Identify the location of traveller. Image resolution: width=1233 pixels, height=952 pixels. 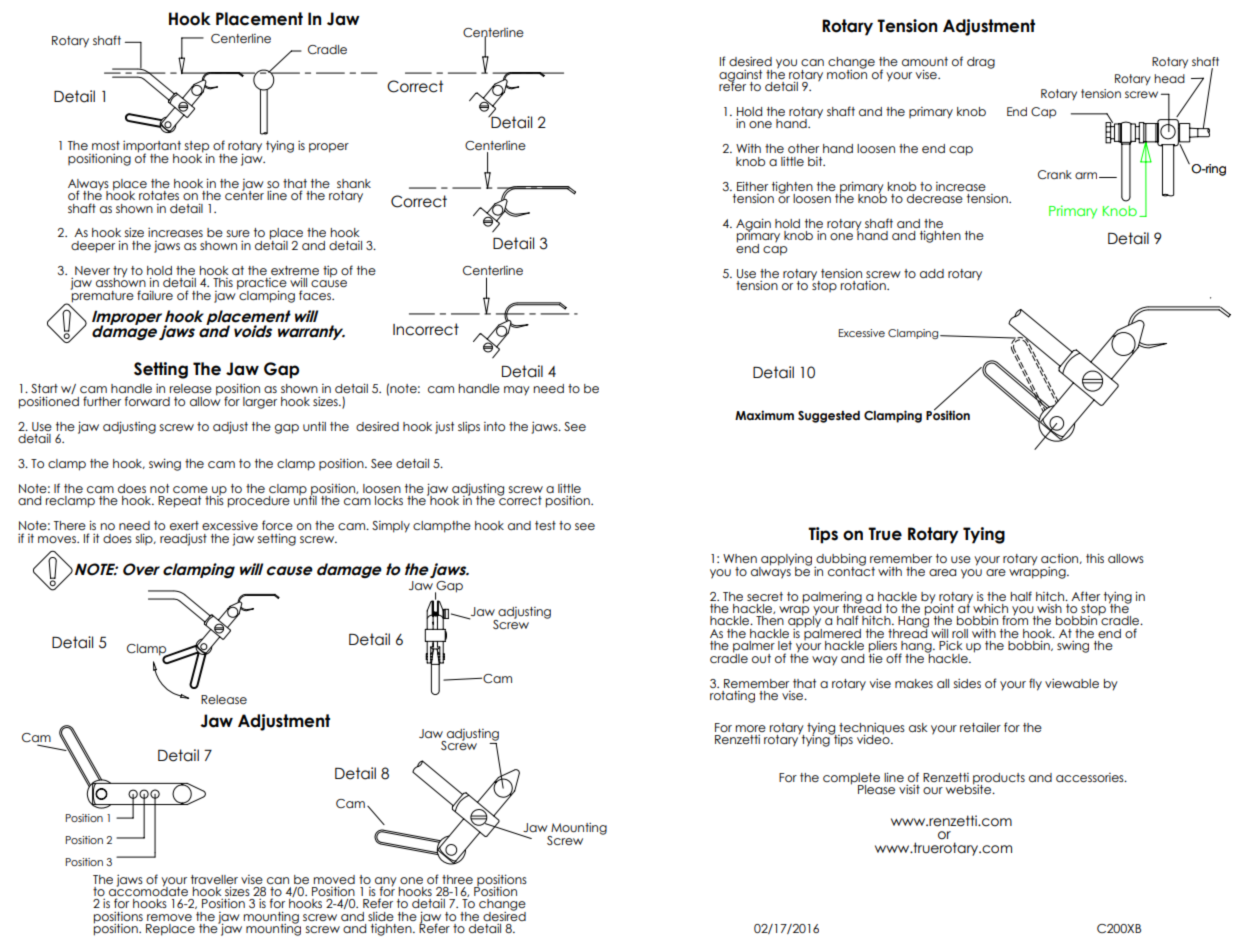
(214, 879).
